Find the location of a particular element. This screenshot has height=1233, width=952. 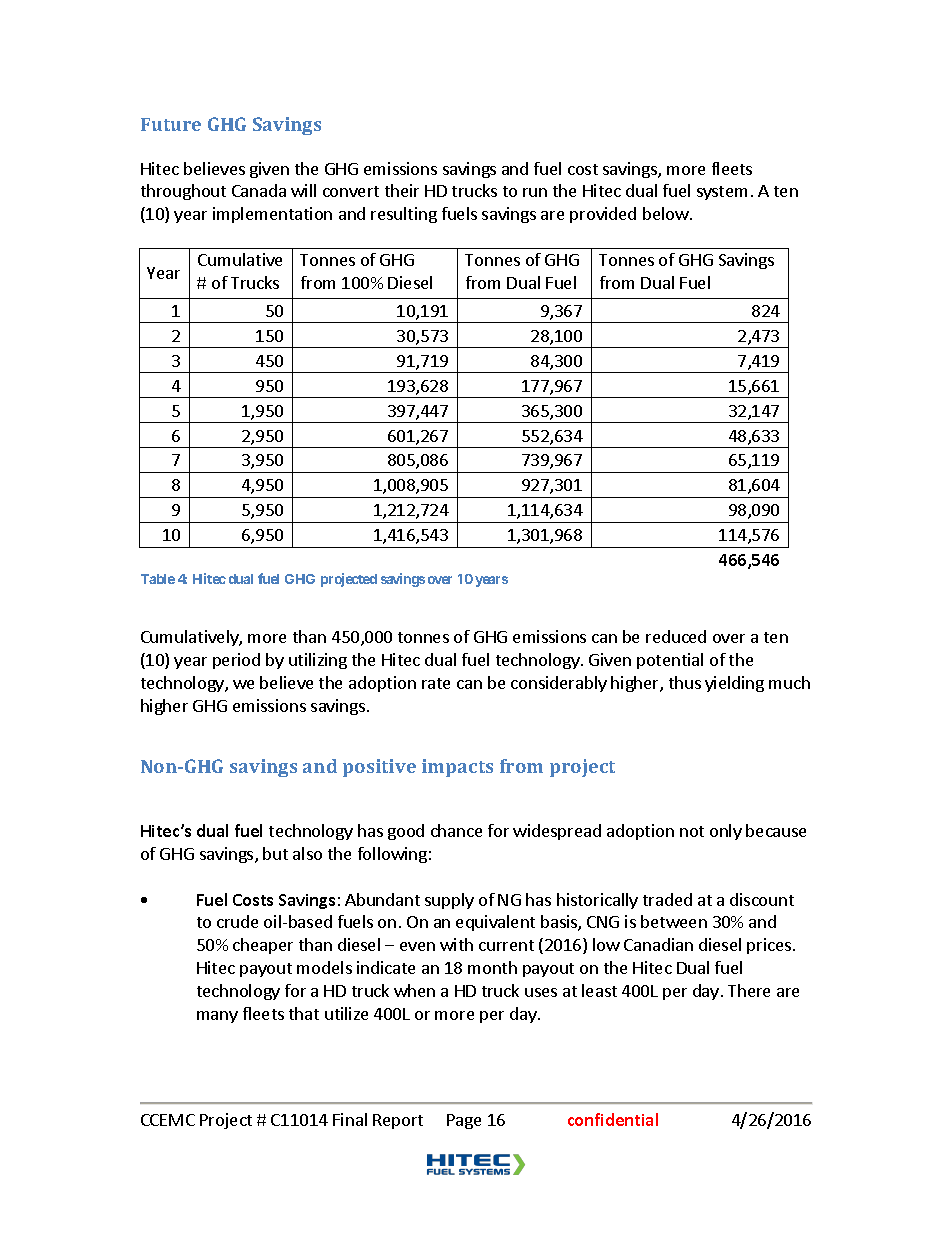

implementation is located at coordinates (272, 215).
